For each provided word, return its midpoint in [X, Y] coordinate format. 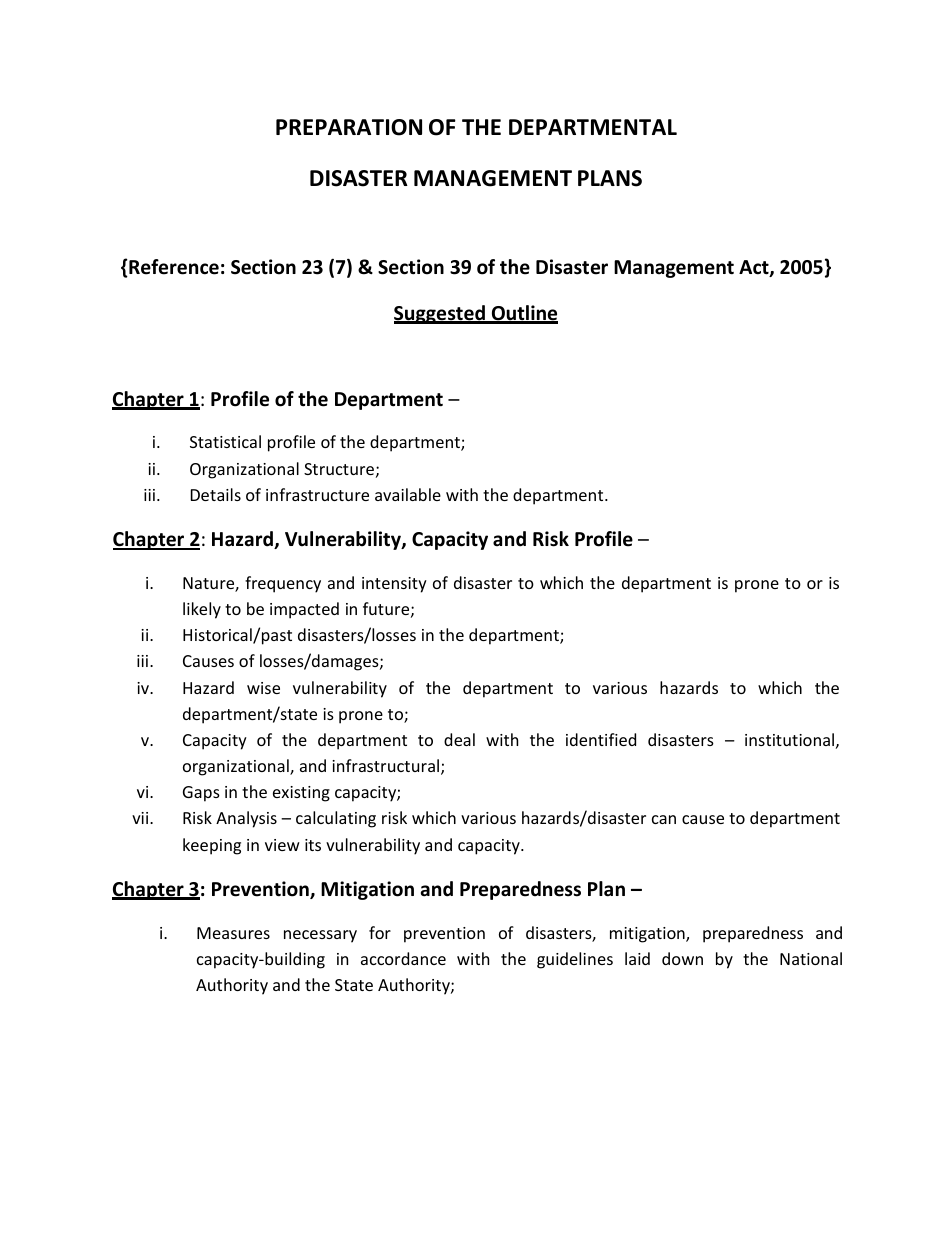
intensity [394, 585]
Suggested [440, 314]
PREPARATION [349, 127]
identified [601, 739]
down [682, 958]
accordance [403, 958]
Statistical [225, 441]
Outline [524, 314]
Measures [233, 933]
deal [459, 739]
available [408, 494]
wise [263, 688]
